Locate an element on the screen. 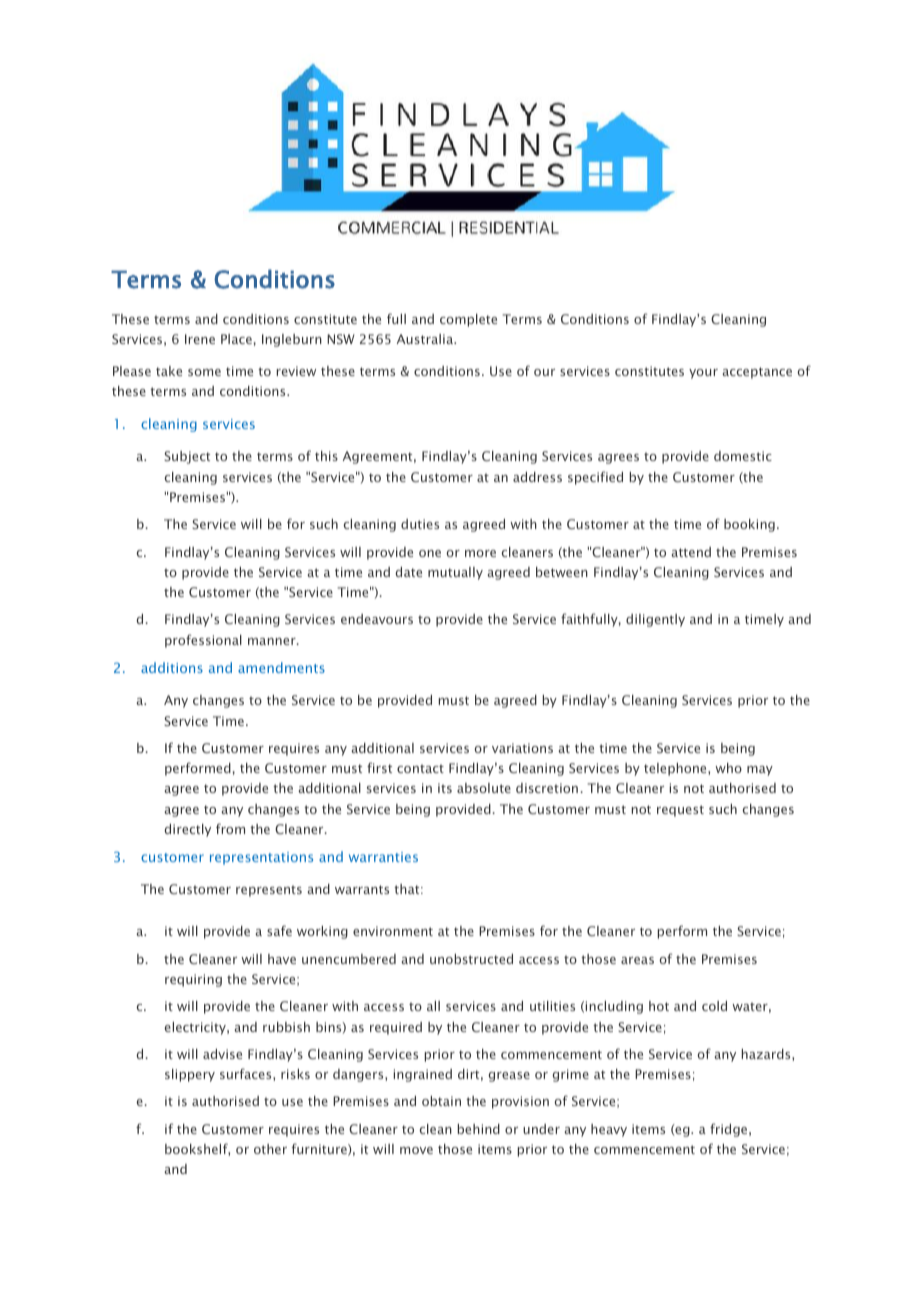  Irene is located at coordinates (200, 339).
